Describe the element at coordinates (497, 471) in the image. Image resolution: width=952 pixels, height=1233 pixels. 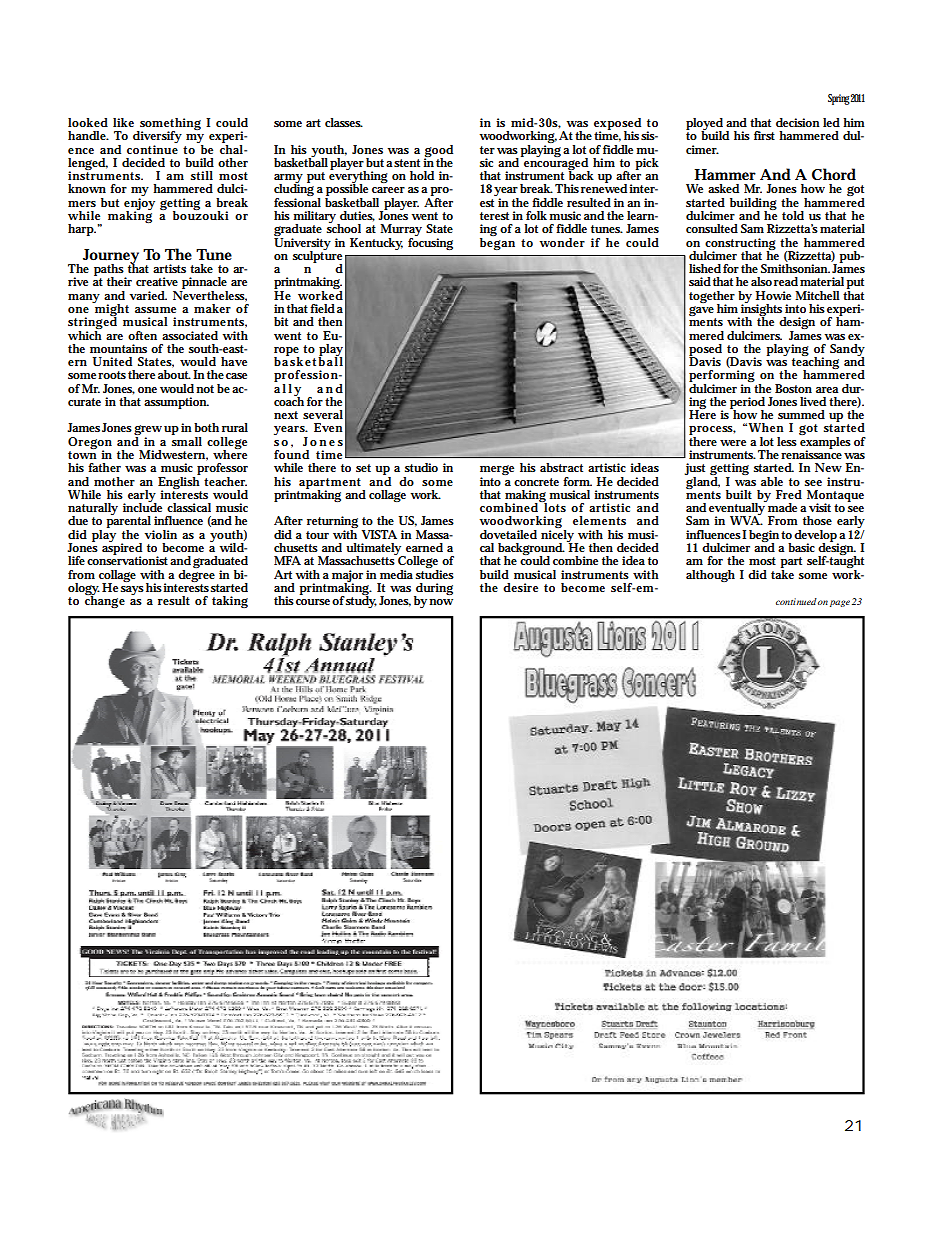
I see `merge` at that location.
